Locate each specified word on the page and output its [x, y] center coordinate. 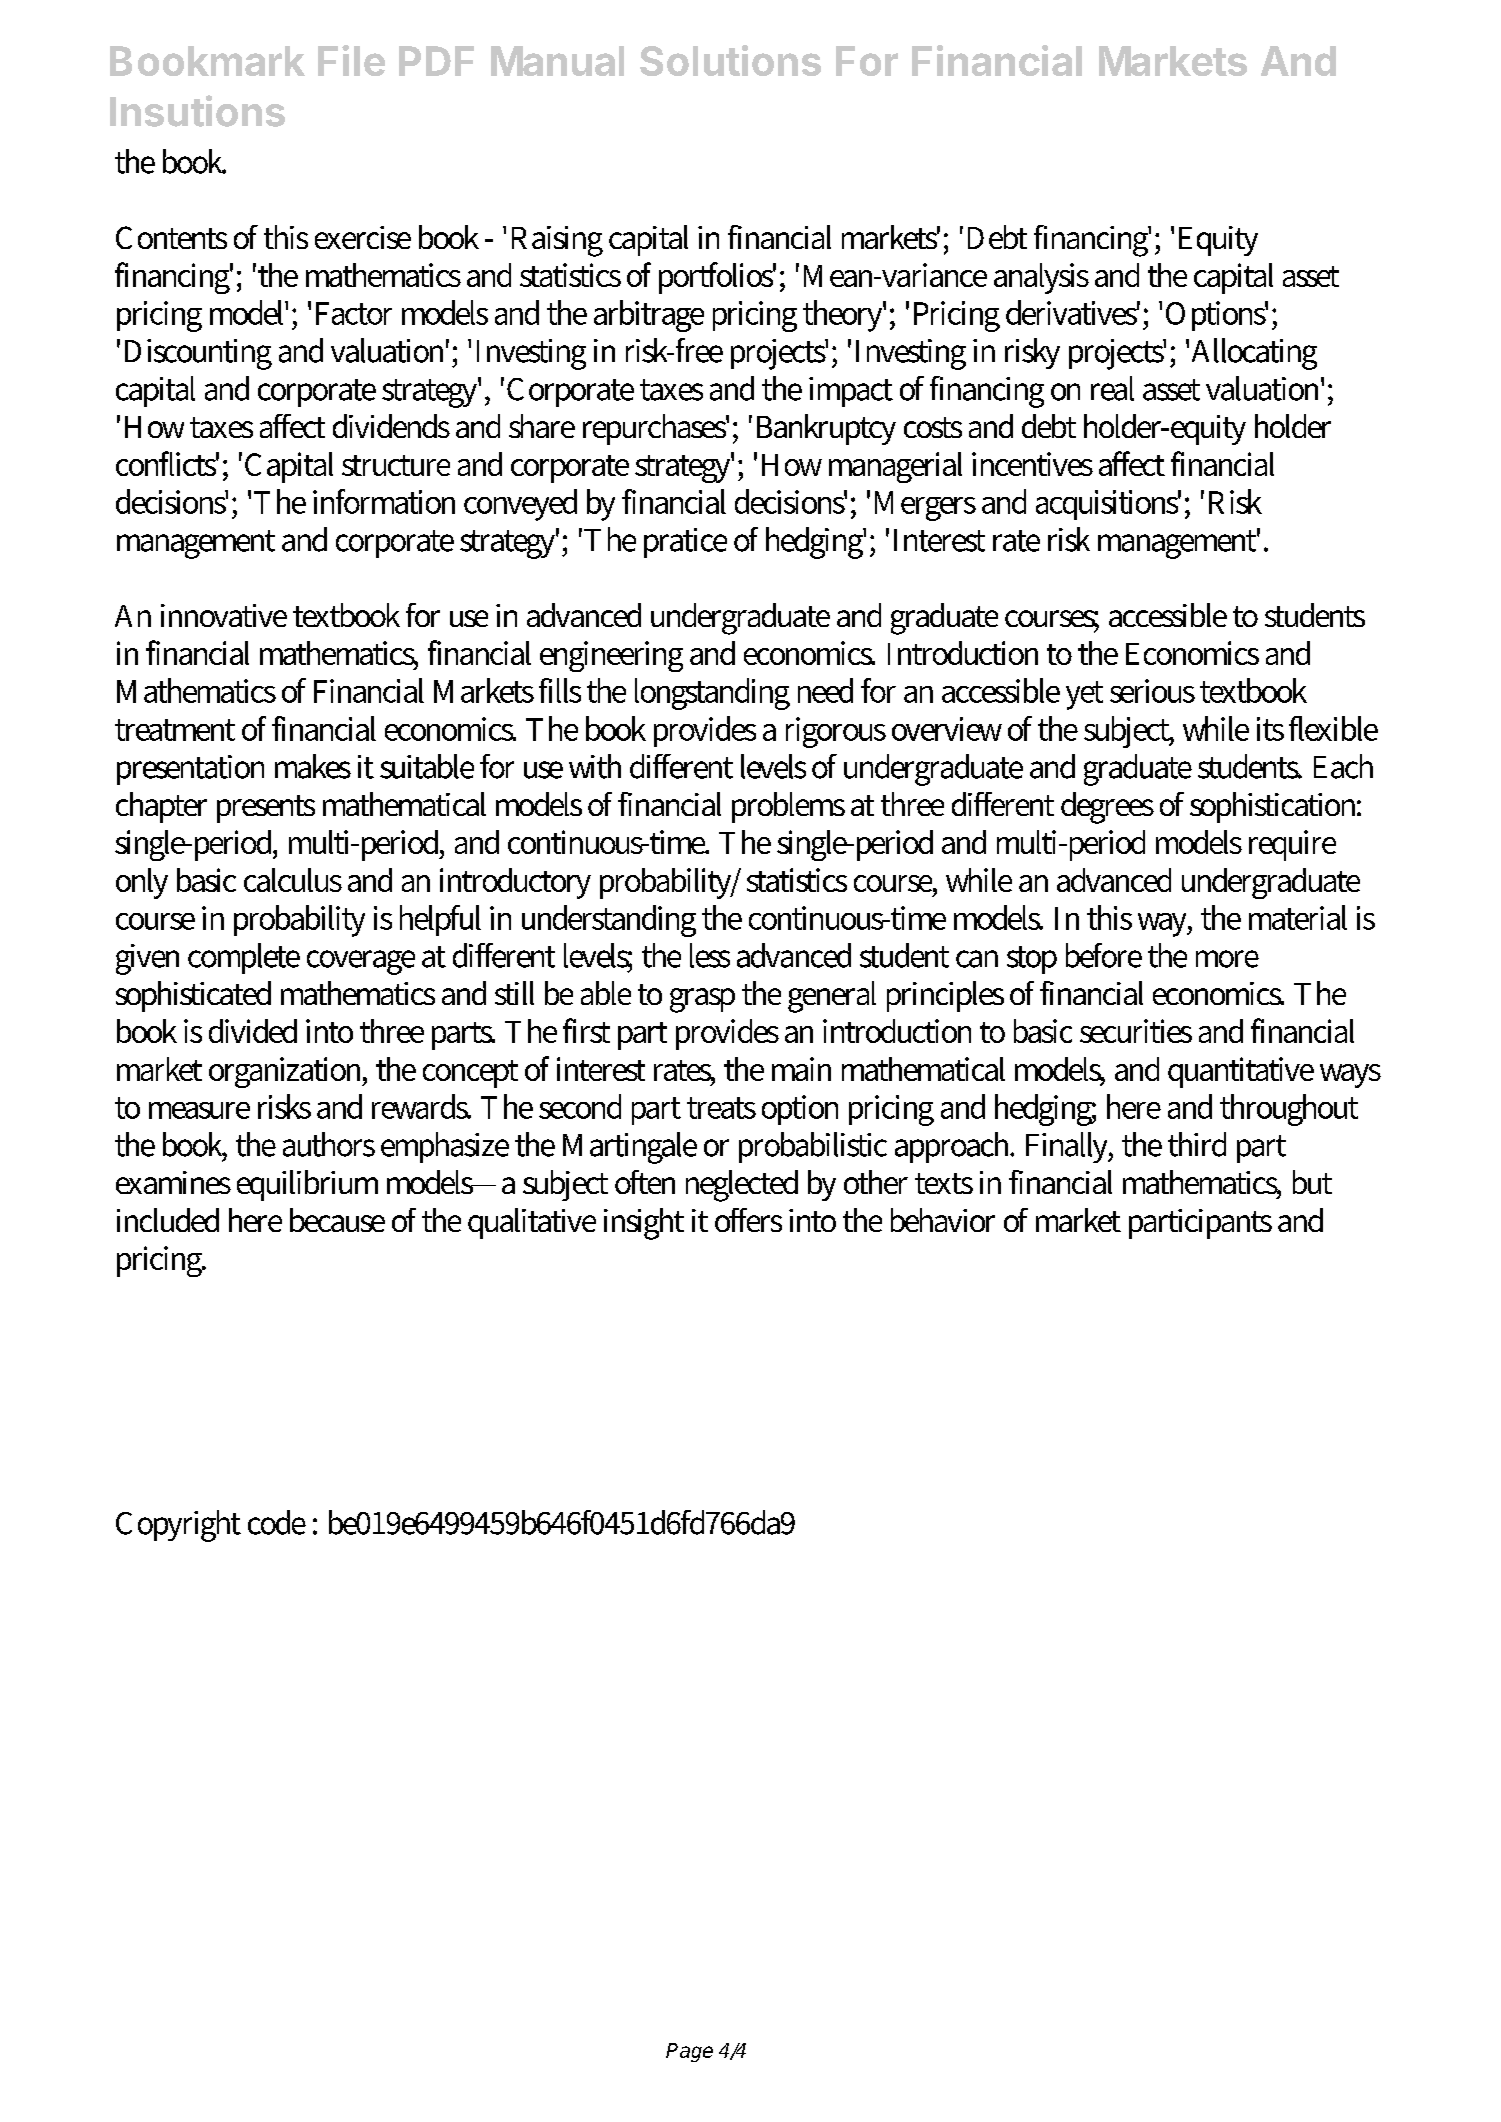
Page [689, 2052]
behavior [943, 1220]
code [277, 1522]
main [801, 1069]
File [351, 60]
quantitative [1241, 1072]
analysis [1041, 278]
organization [288, 1072]
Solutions [730, 60]
